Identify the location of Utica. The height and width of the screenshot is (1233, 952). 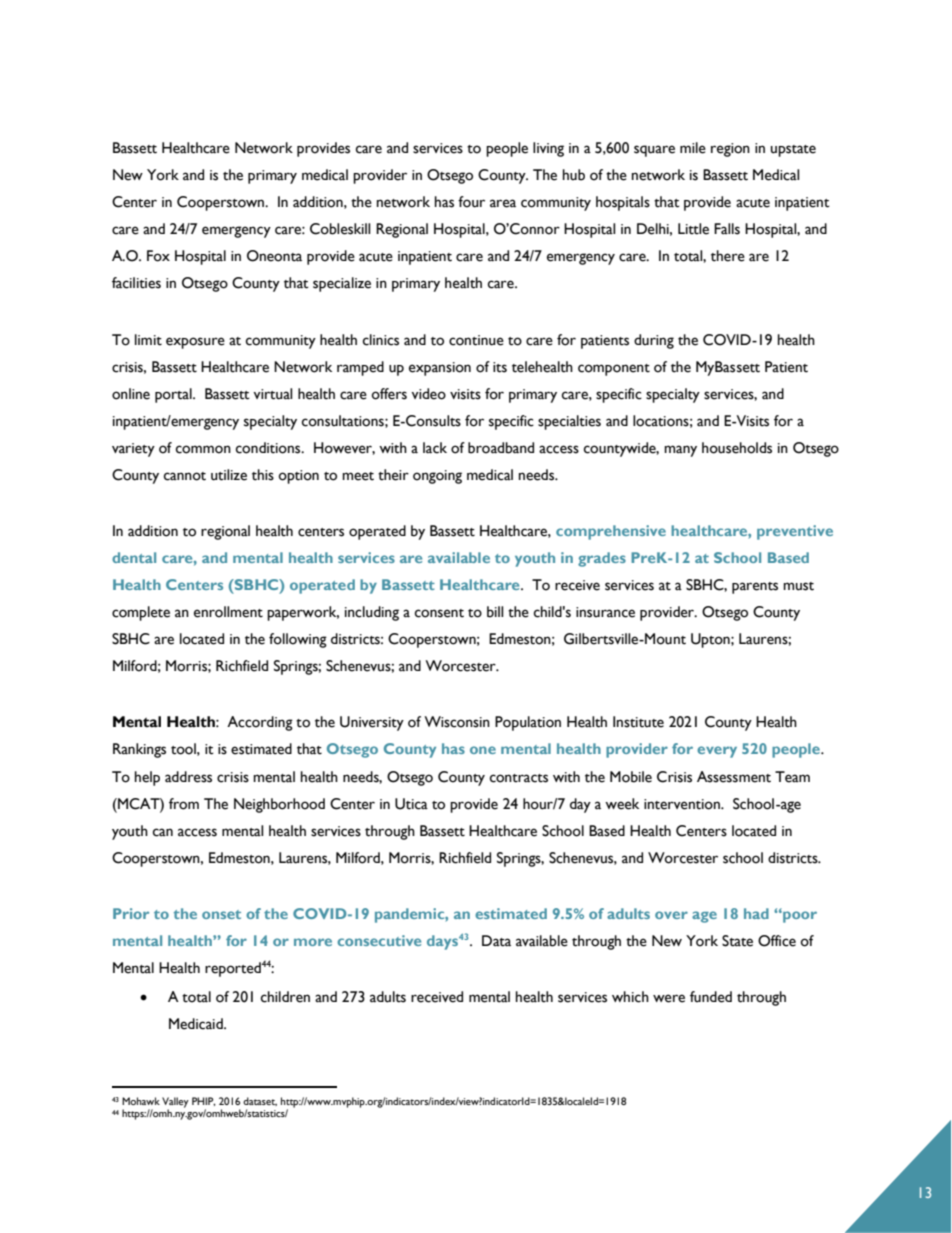
(411, 804).
